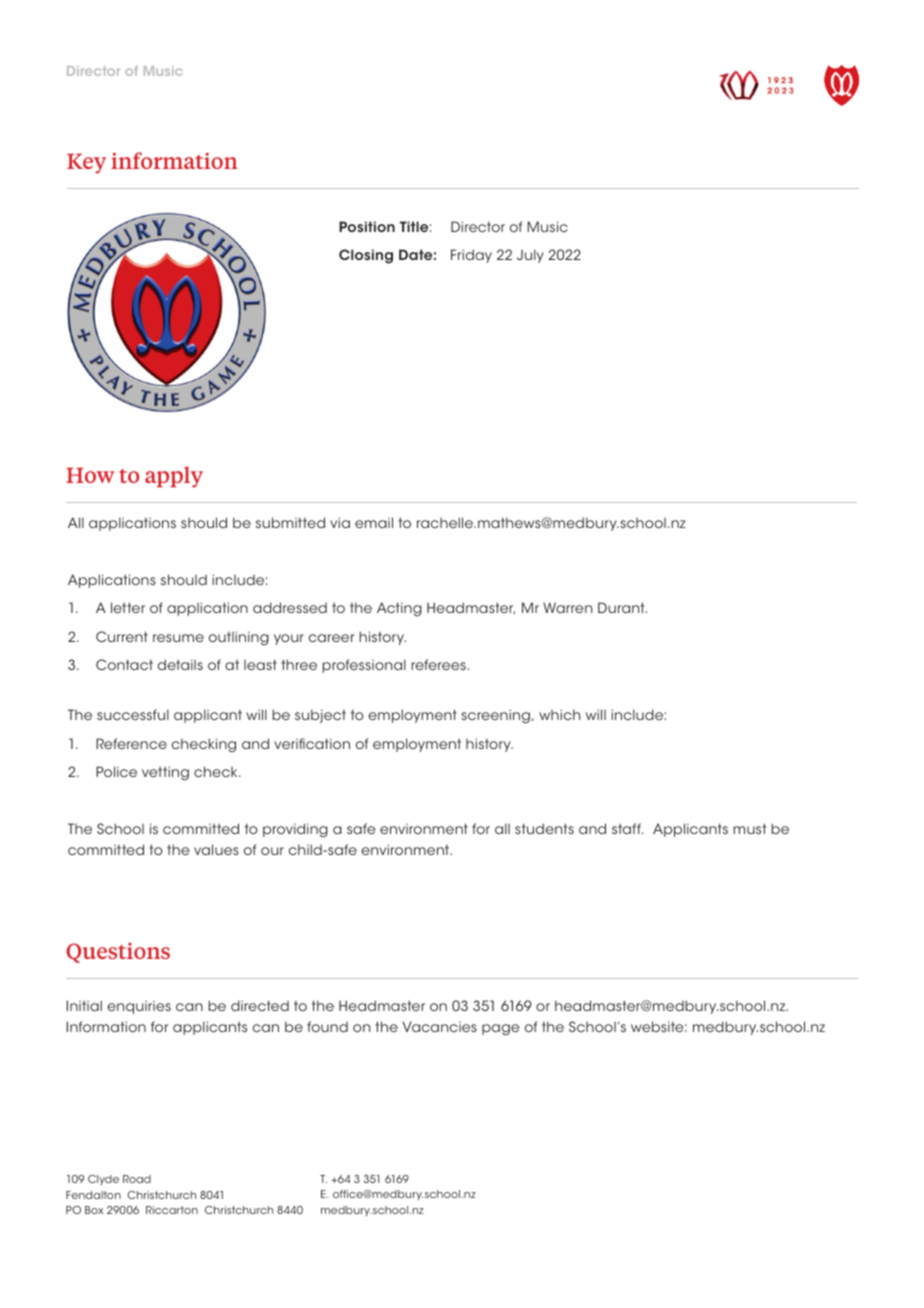  What do you see at coordinates (367, 226) in the document?
I see `Position` at bounding box center [367, 226].
